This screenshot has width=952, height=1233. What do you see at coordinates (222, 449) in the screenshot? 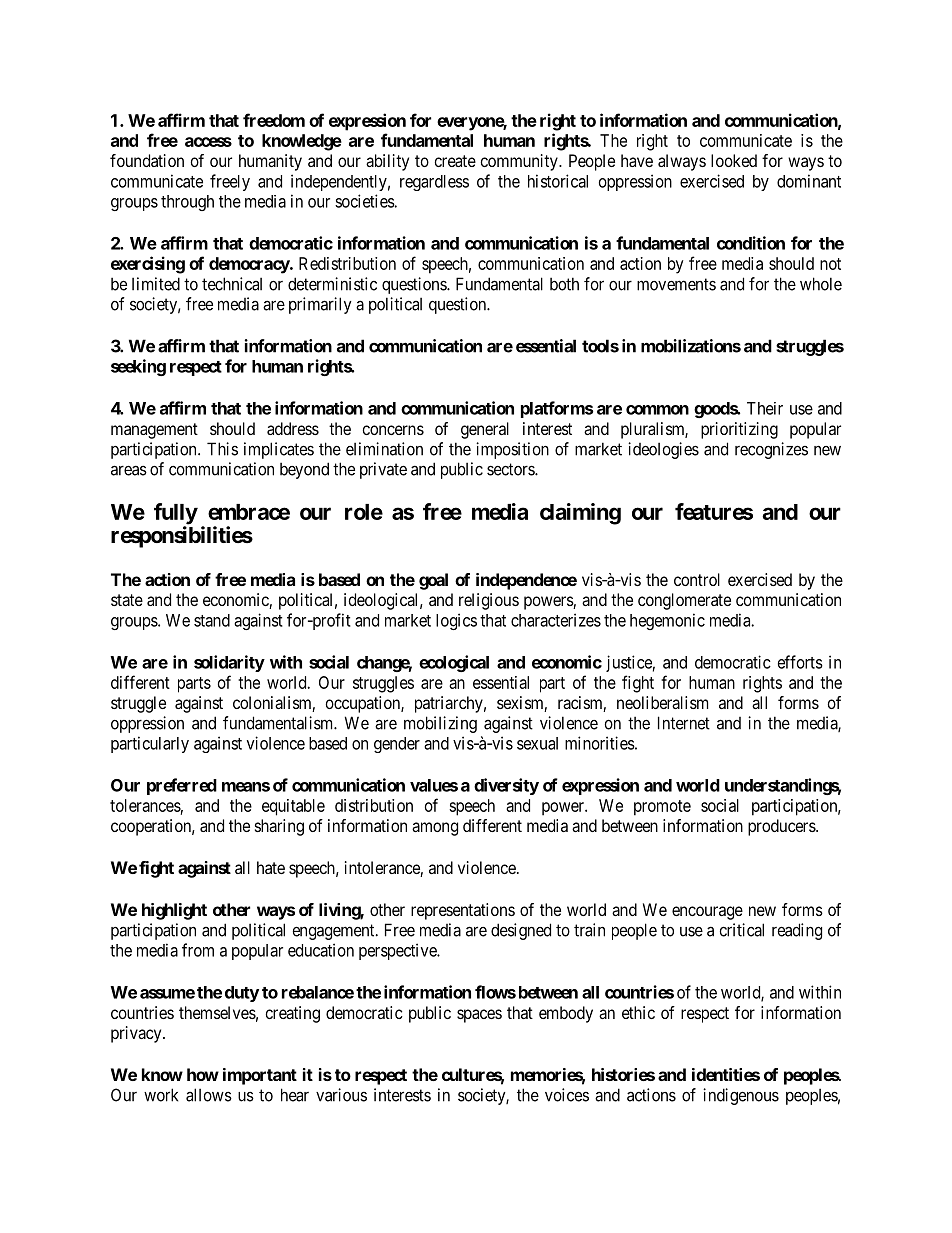
I see `This` at bounding box center [222, 449].
